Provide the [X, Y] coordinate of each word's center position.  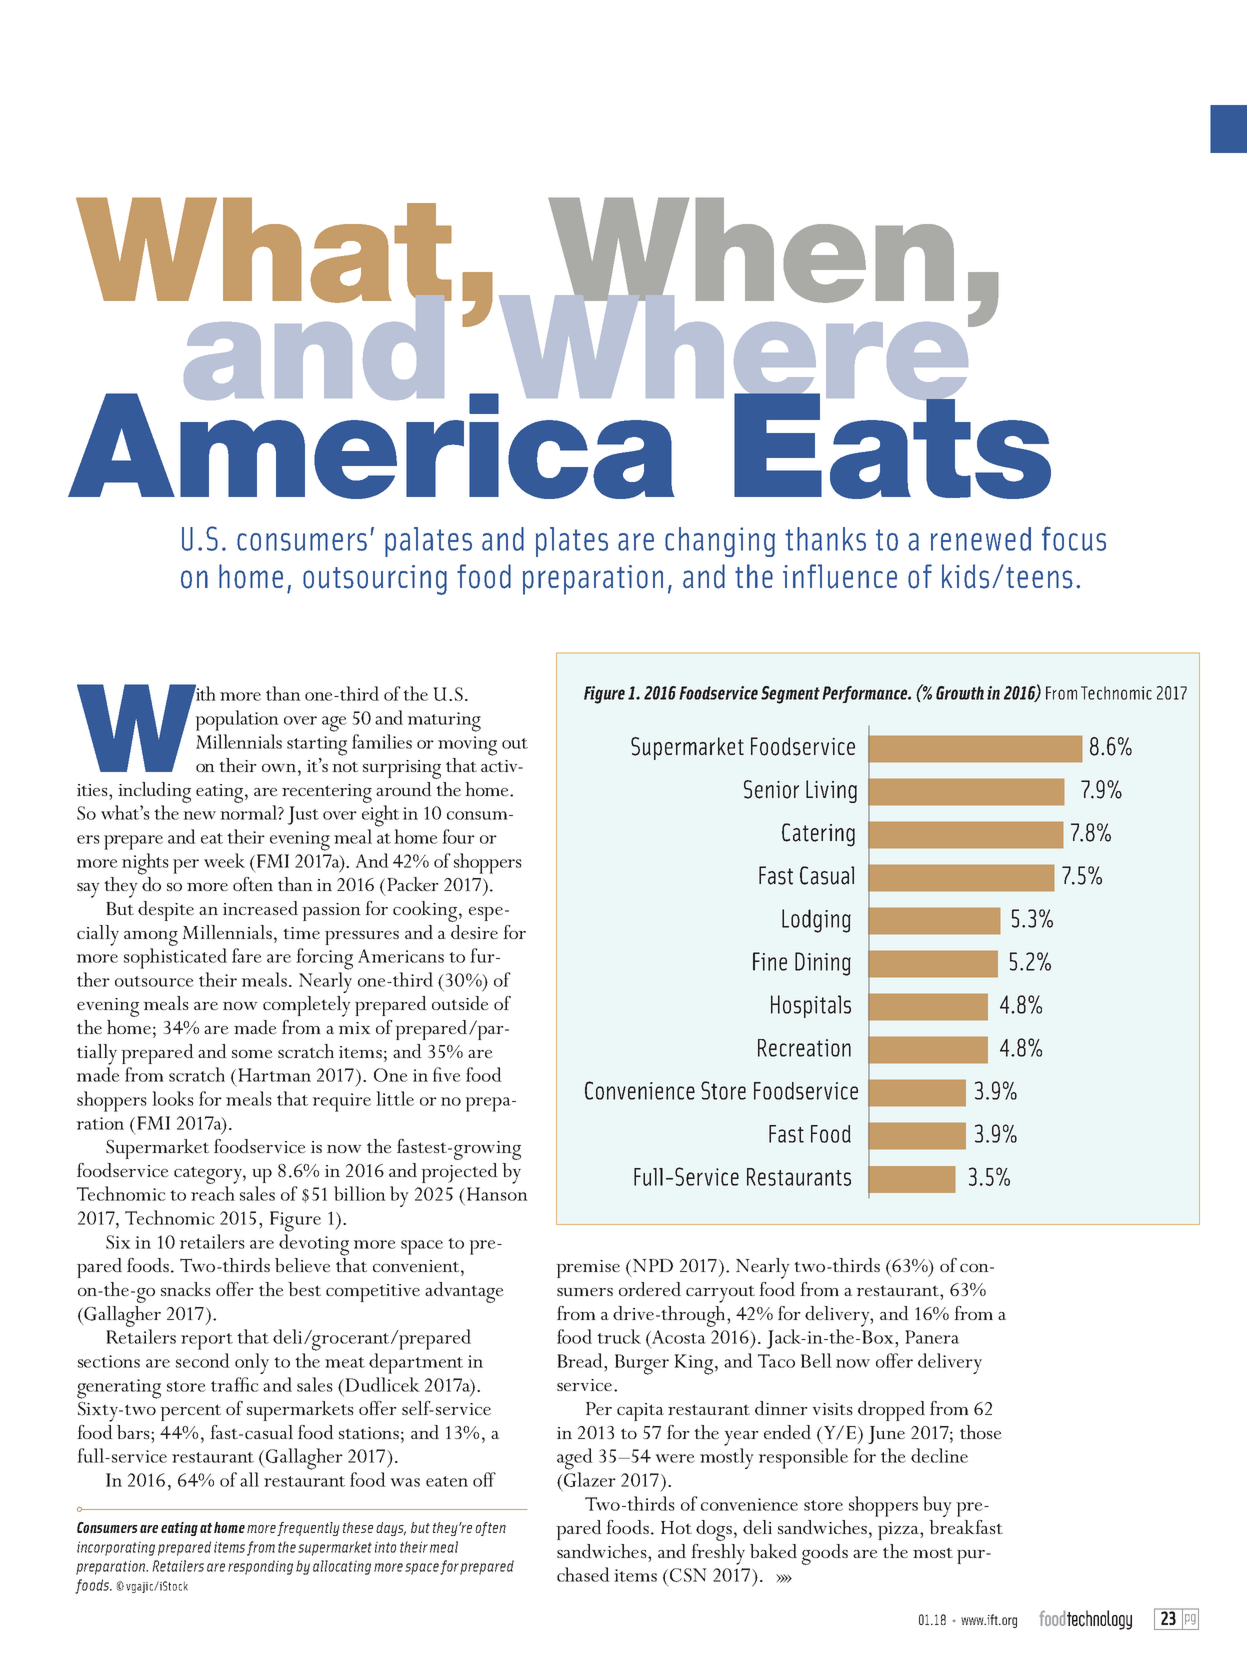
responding [260, 1567]
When [751, 251]
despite [166, 911]
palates [428, 542]
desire [474, 932]
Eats [892, 445]
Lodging [816, 921]
